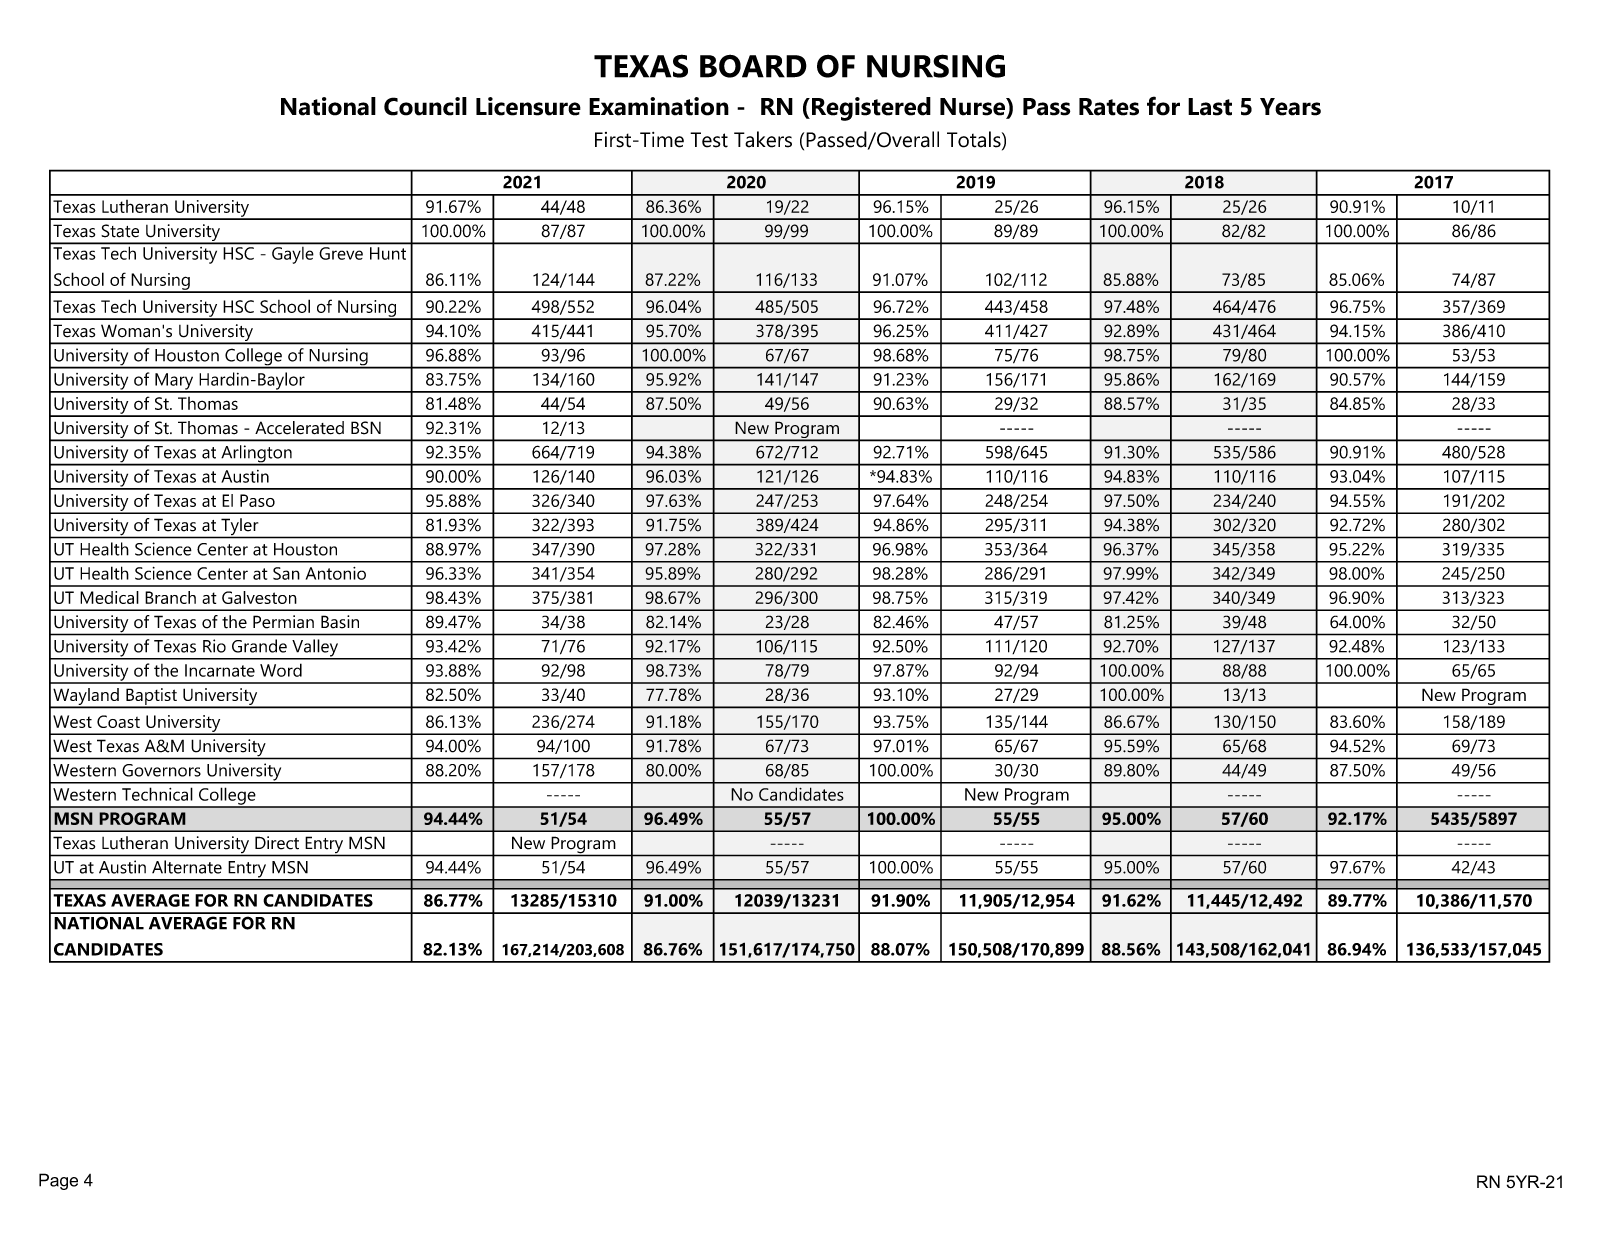 This document has height=1237, width=1601. Describe the element at coordinates (315, 649) in the document. I see `Valley` at that location.
